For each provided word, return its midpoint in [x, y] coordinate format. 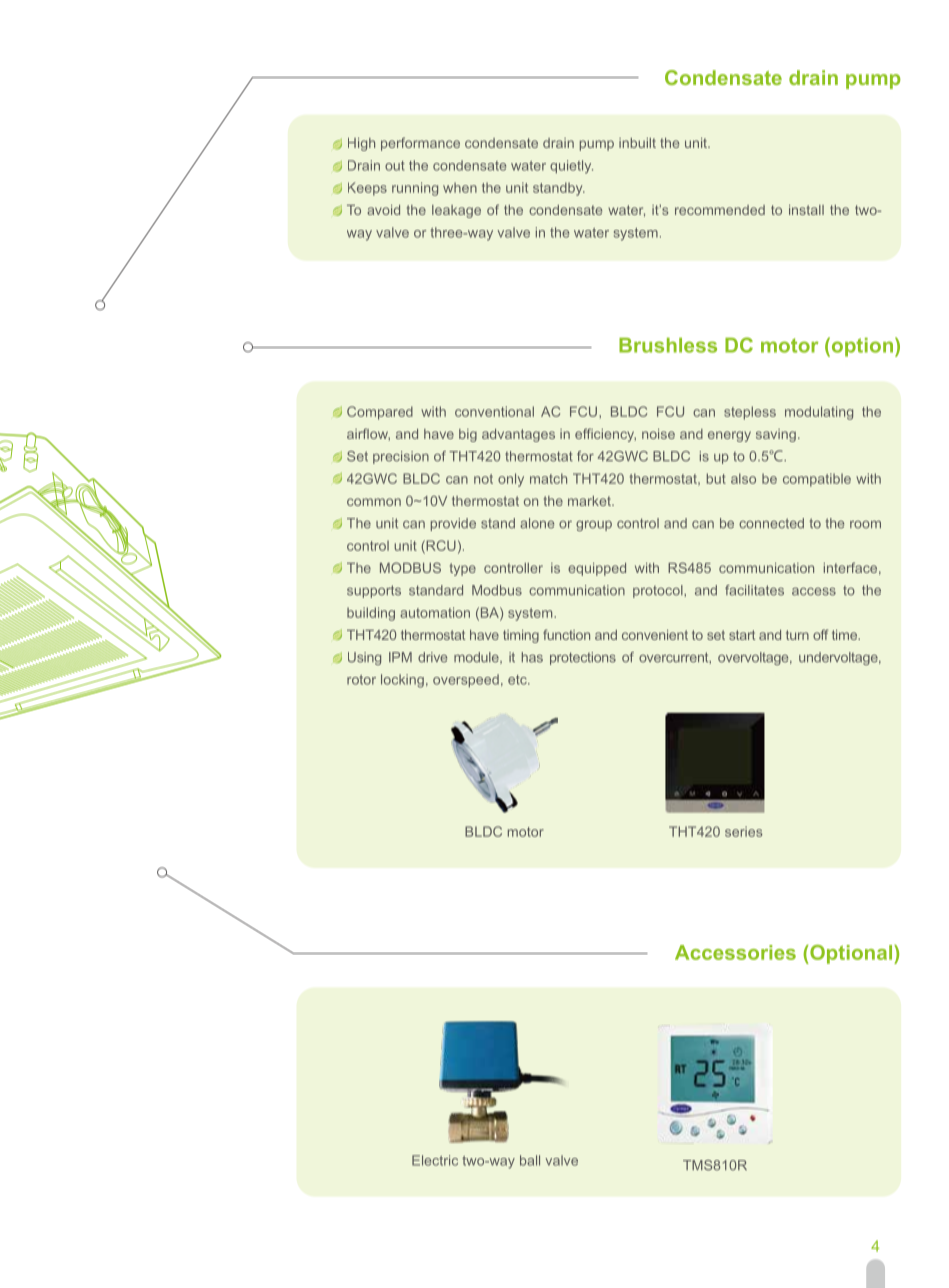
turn [797, 635]
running [415, 189]
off [820, 634]
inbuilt [637, 143]
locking [402, 681]
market [590, 501]
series [744, 831]
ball [530, 1160]
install [806, 210]
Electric [435, 1160]
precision [401, 457]
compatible [817, 480]
